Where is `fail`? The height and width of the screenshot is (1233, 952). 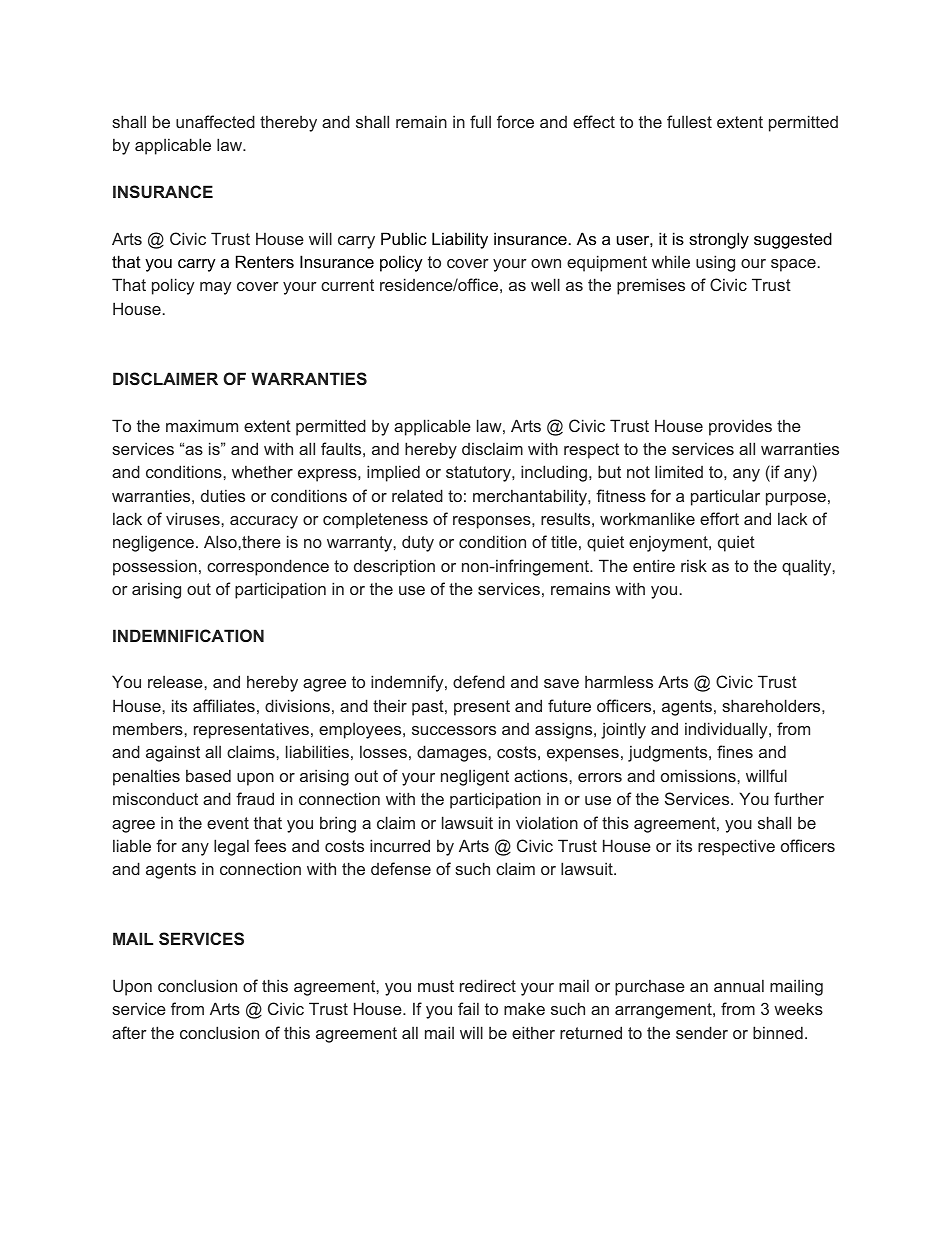 fail is located at coordinates (468, 1008).
